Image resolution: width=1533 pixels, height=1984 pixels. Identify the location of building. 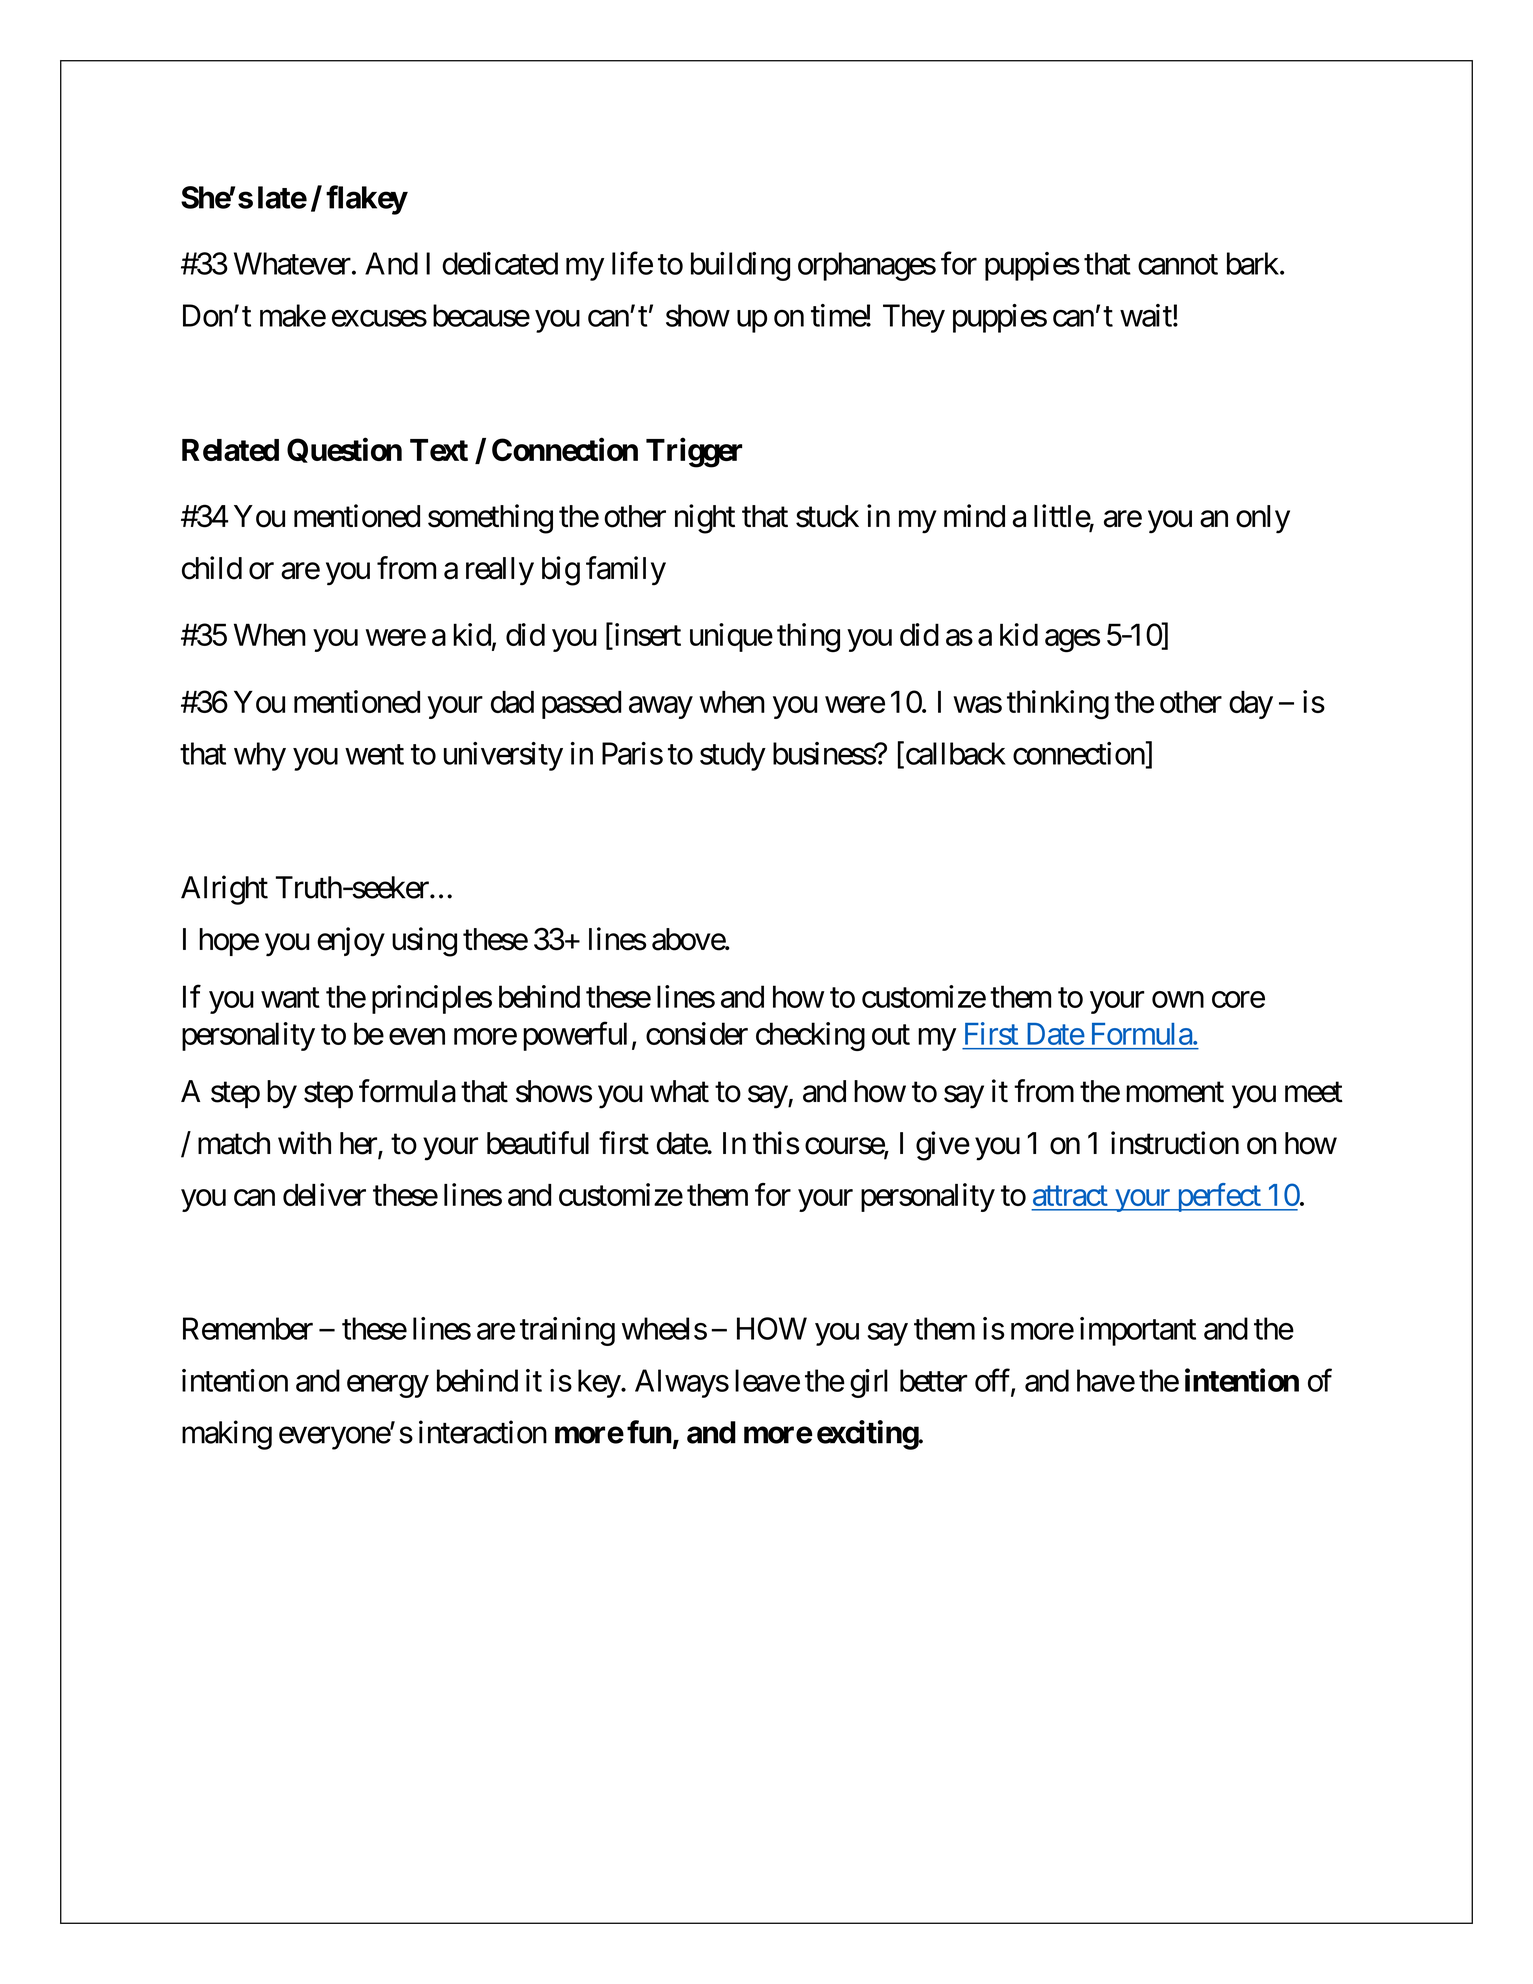
(740, 266).
